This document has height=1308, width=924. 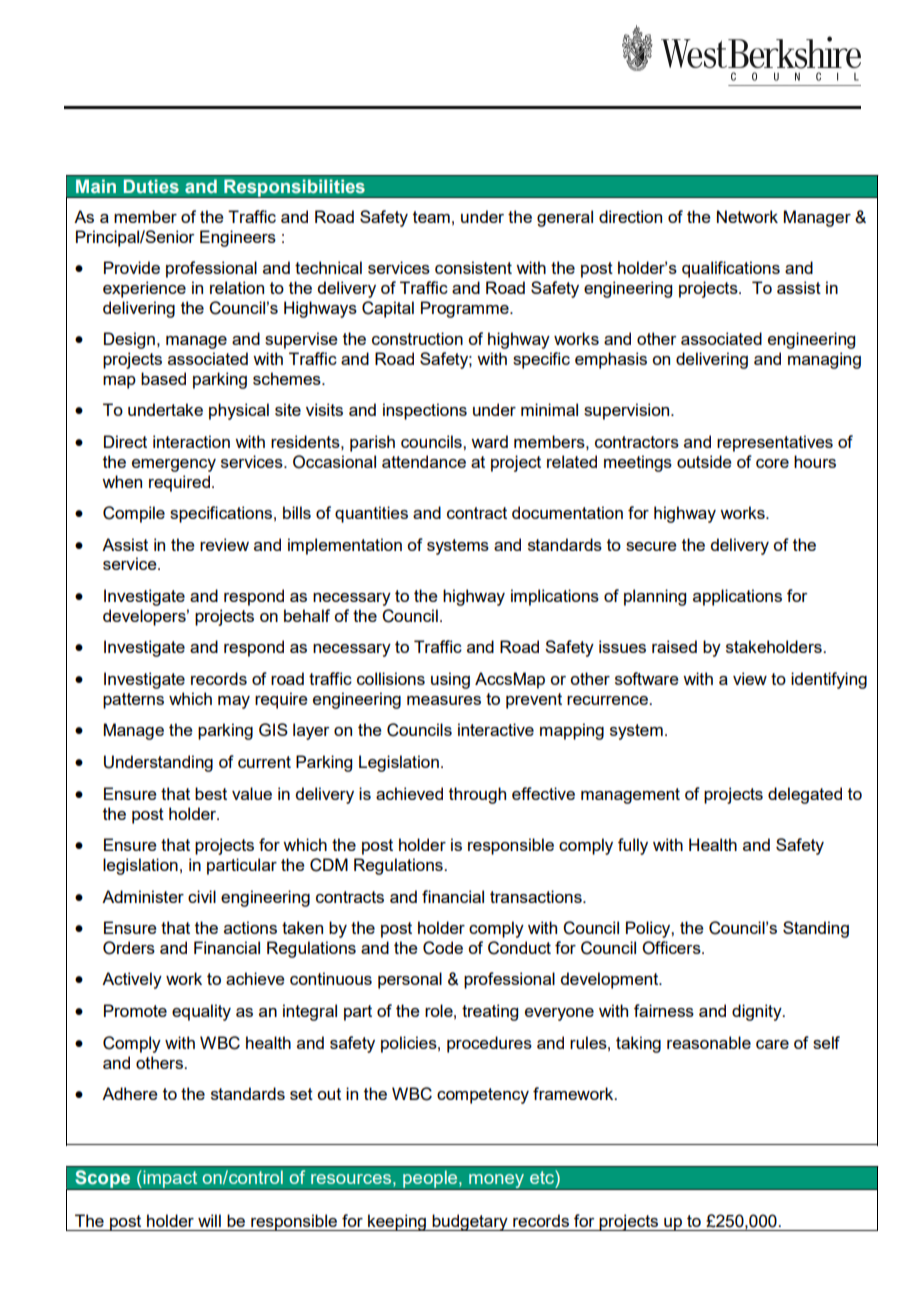 I want to click on will, so click(x=209, y=1220).
